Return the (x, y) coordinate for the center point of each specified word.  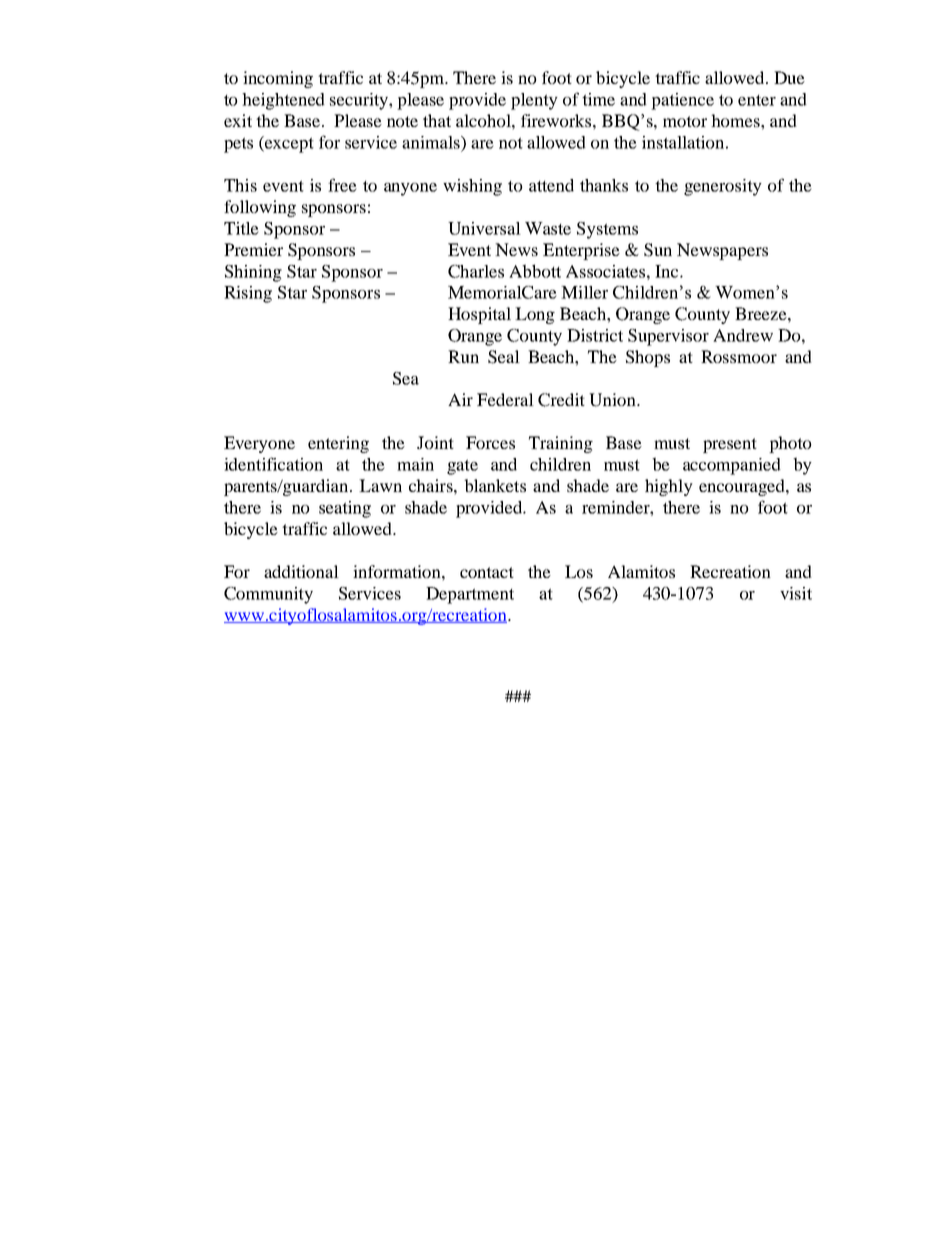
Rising (248, 294)
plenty (534, 101)
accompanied (732, 466)
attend (551, 185)
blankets (495, 485)
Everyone (259, 444)
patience (682, 101)
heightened (283, 101)
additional (301, 571)
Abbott (535, 271)
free (342, 185)
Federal (505, 399)
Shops (648, 358)
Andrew (743, 335)
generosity (723, 187)
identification (273, 464)
